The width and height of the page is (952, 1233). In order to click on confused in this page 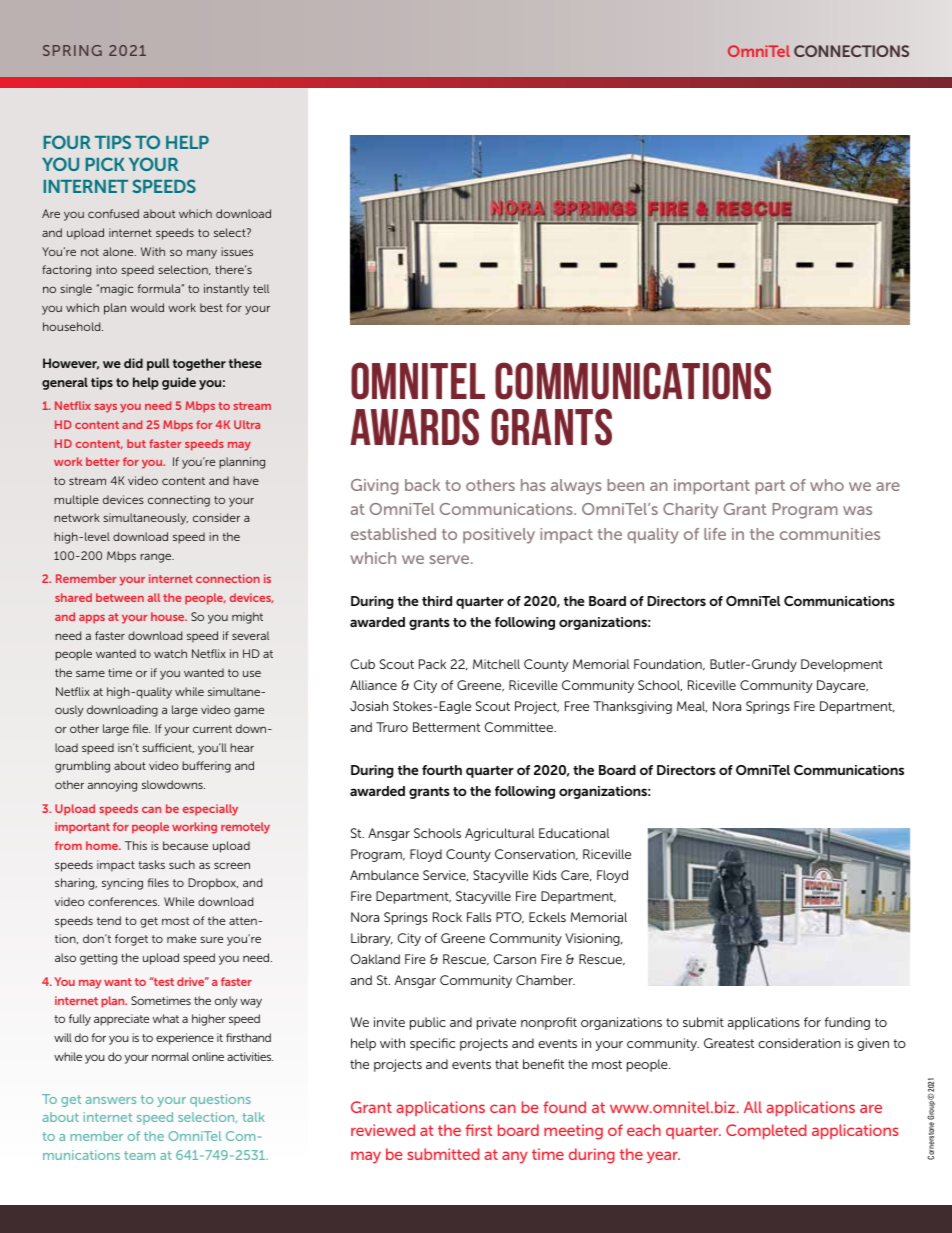, I will do `click(113, 213)`.
